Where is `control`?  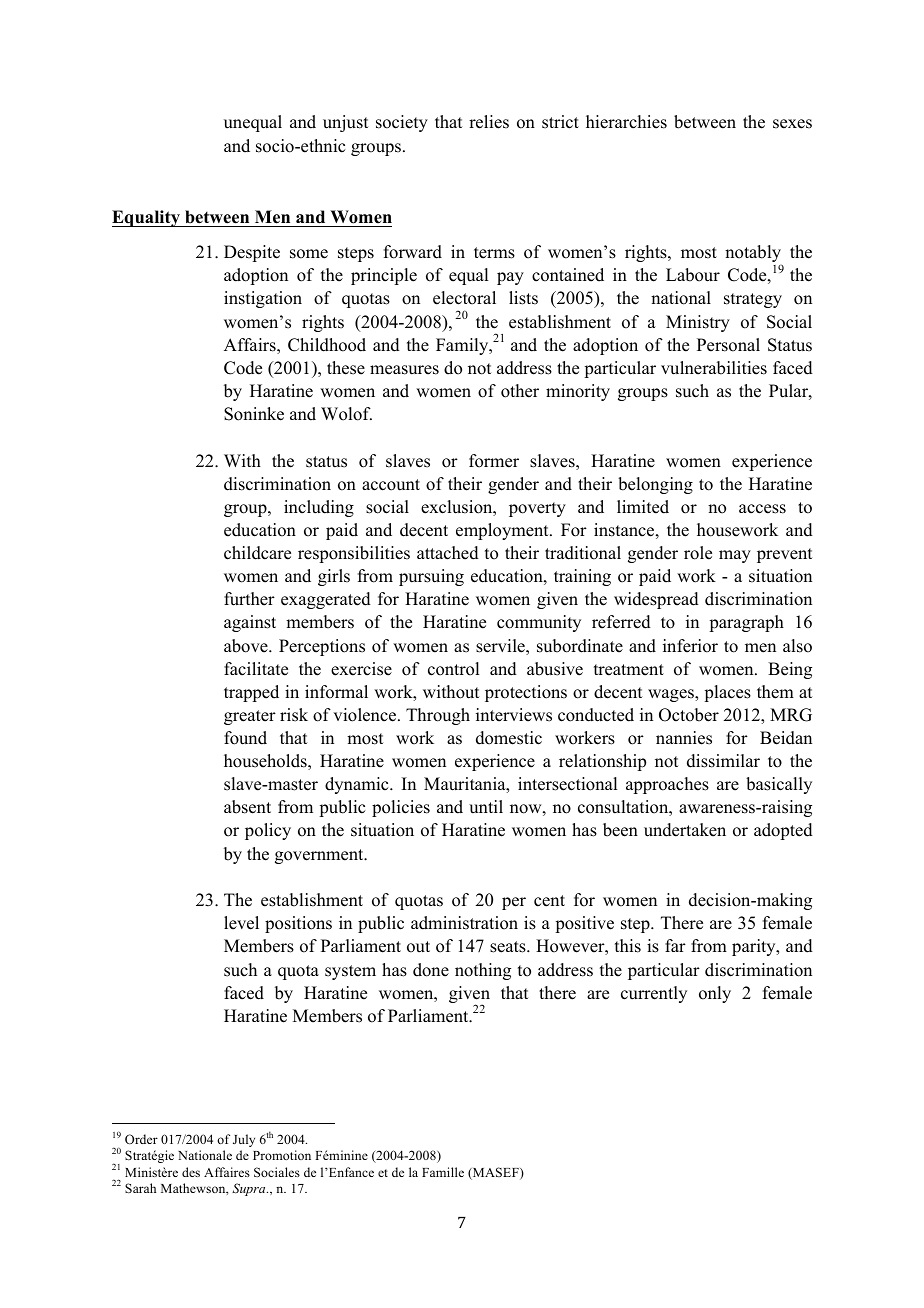 control is located at coordinates (453, 669).
